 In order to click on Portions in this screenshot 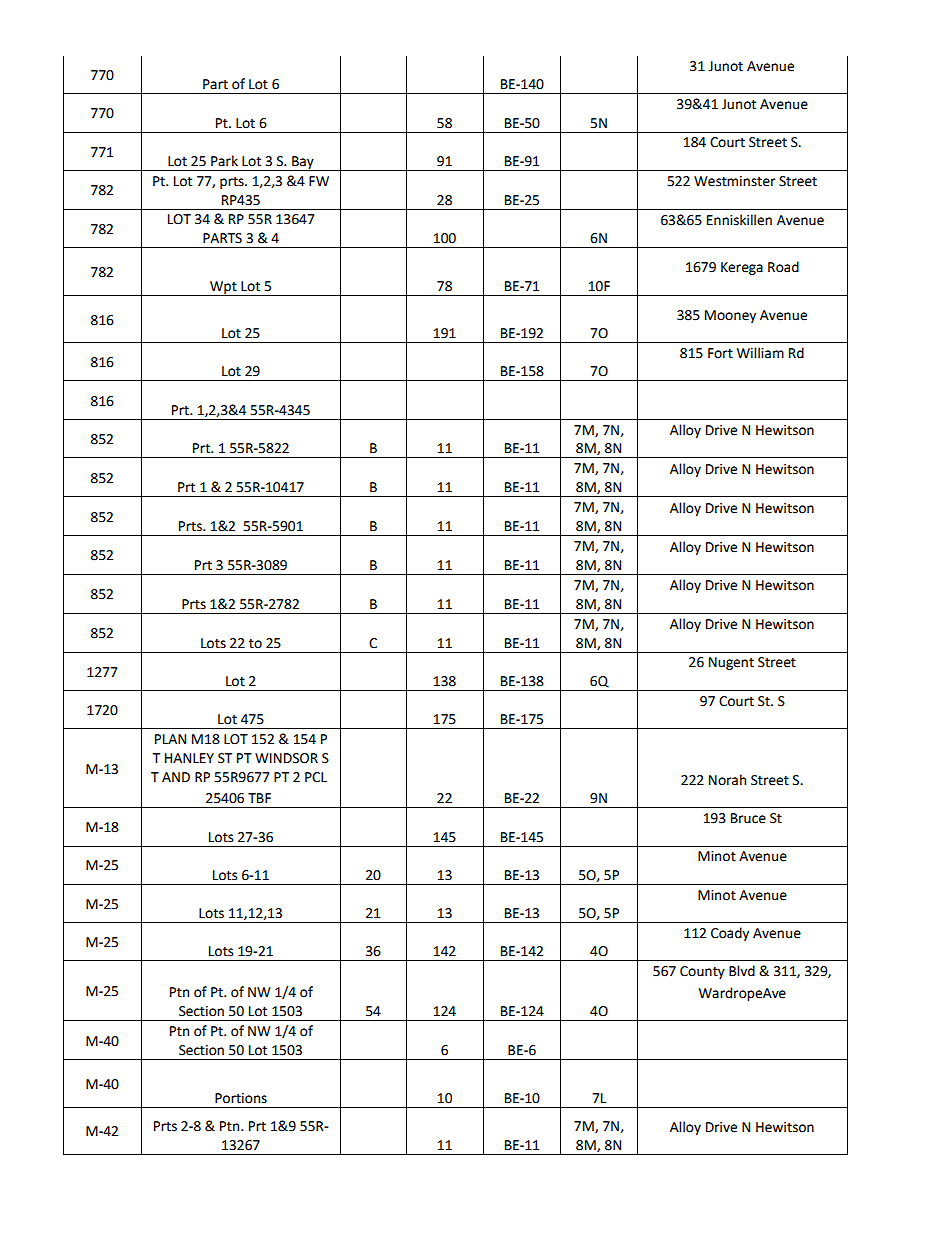, I will do `click(241, 1098)`.
